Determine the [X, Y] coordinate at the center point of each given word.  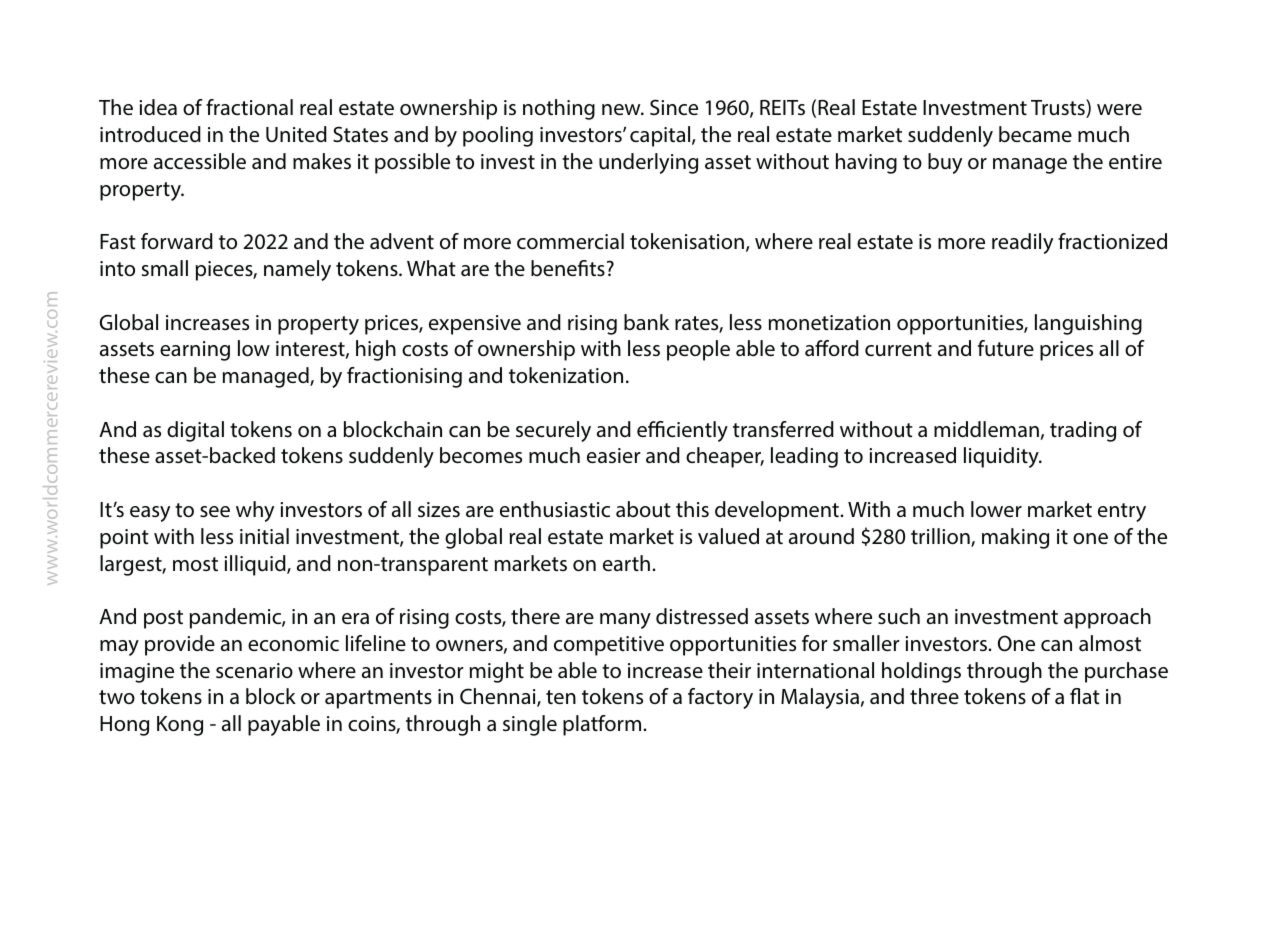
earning [195, 351]
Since [674, 107]
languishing [1088, 324]
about [643, 509]
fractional [249, 107]
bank [646, 322]
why [255, 511]
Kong [180, 726]
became [1035, 134]
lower [996, 509]
